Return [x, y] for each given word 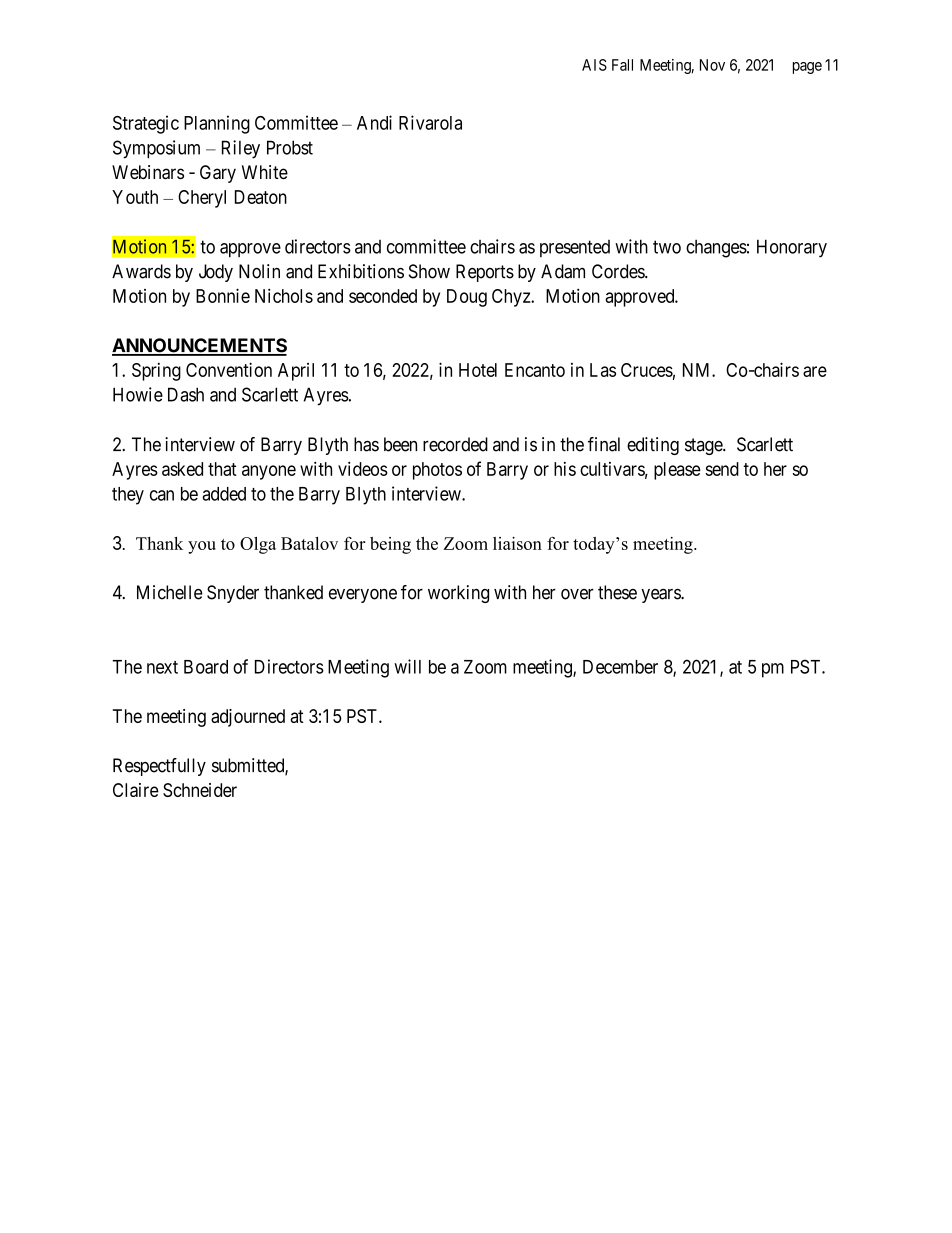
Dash [186, 394]
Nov [712, 65]
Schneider [200, 790]
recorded [455, 444]
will [407, 666]
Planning [217, 124]
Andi [374, 122]
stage [704, 446]
